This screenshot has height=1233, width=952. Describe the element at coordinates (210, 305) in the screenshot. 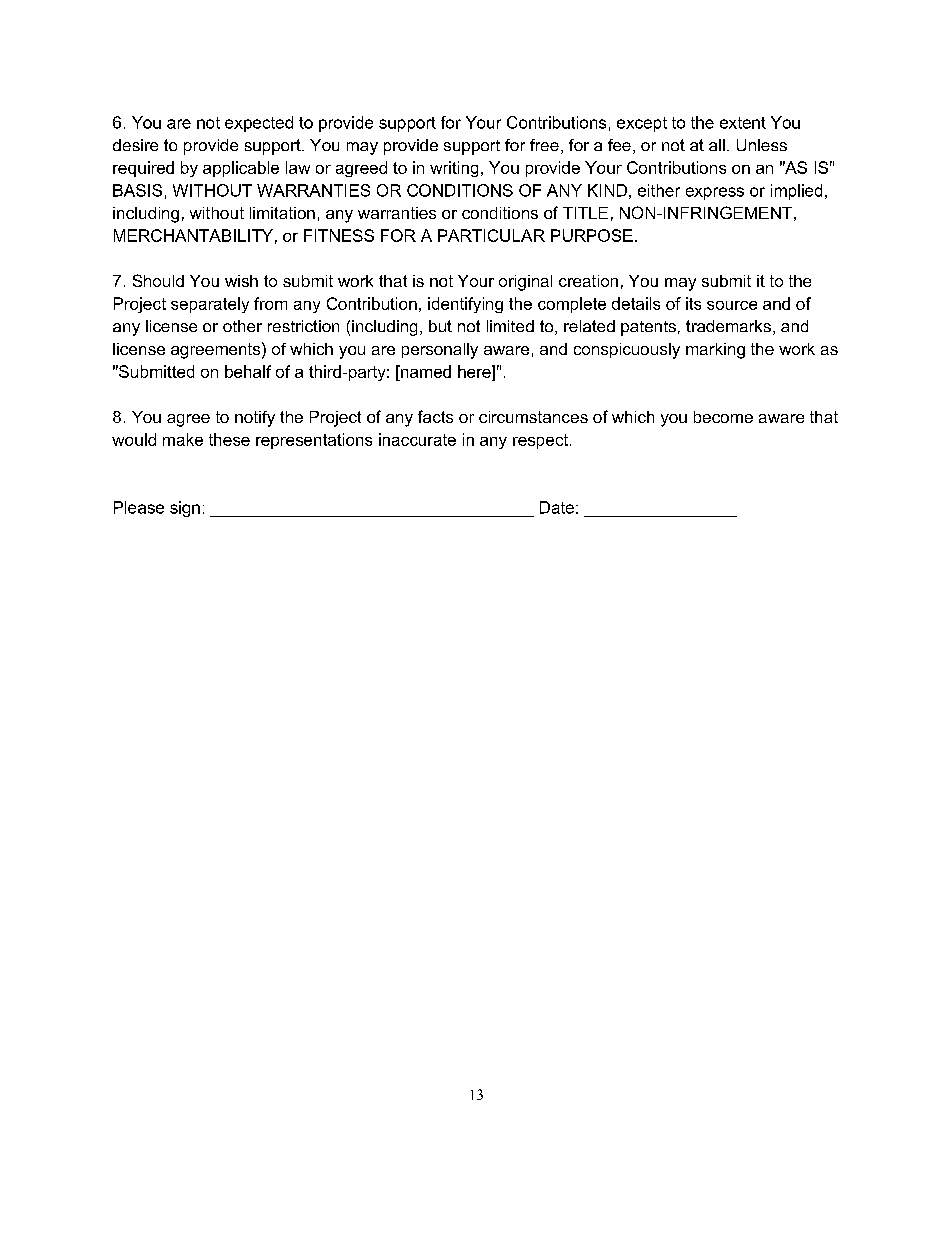

I see `separately` at that location.
